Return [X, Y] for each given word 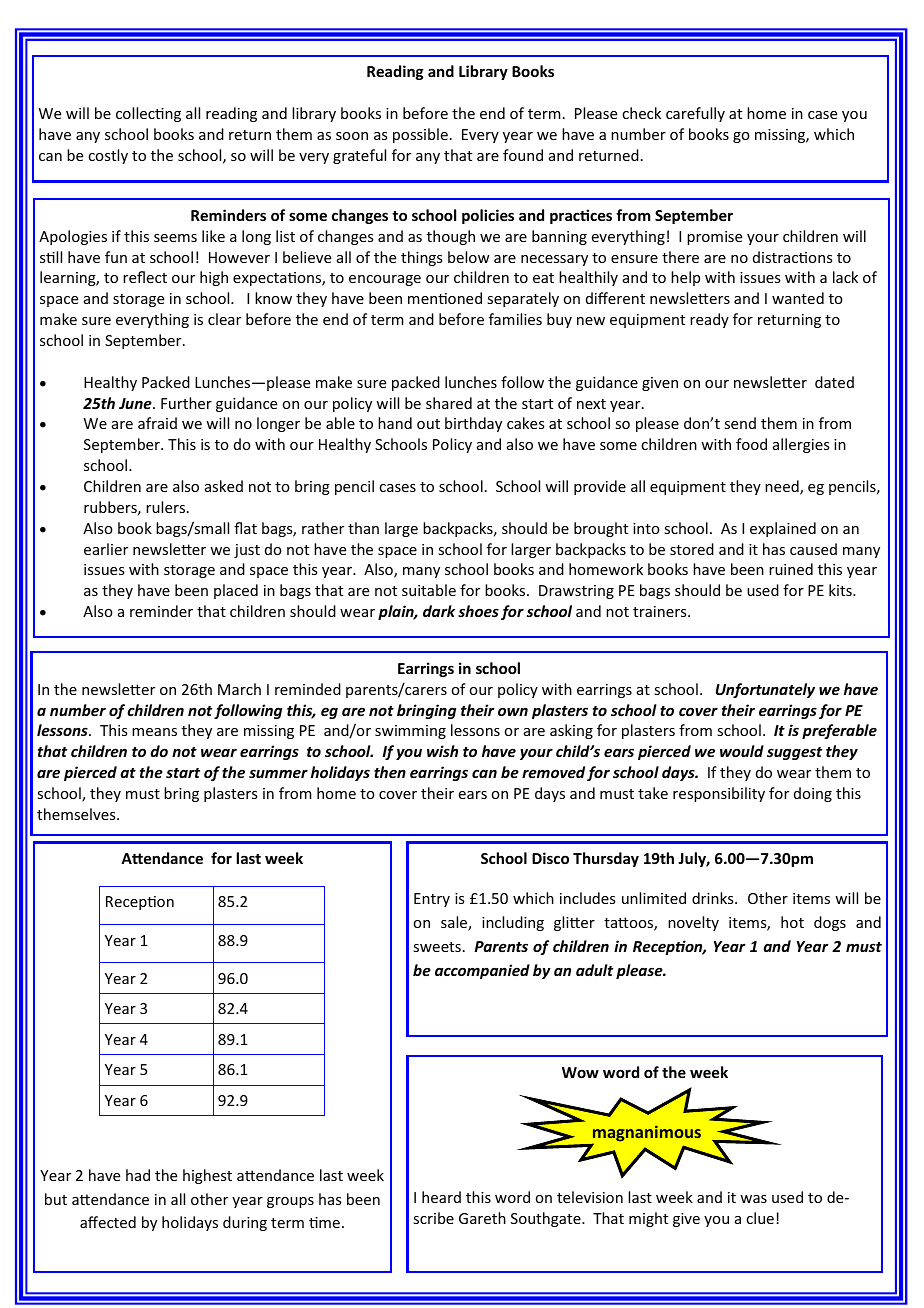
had [138, 1175]
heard [441, 1197]
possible [420, 135]
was [753, 1199]
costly [108, 156]
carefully [695, 114]
